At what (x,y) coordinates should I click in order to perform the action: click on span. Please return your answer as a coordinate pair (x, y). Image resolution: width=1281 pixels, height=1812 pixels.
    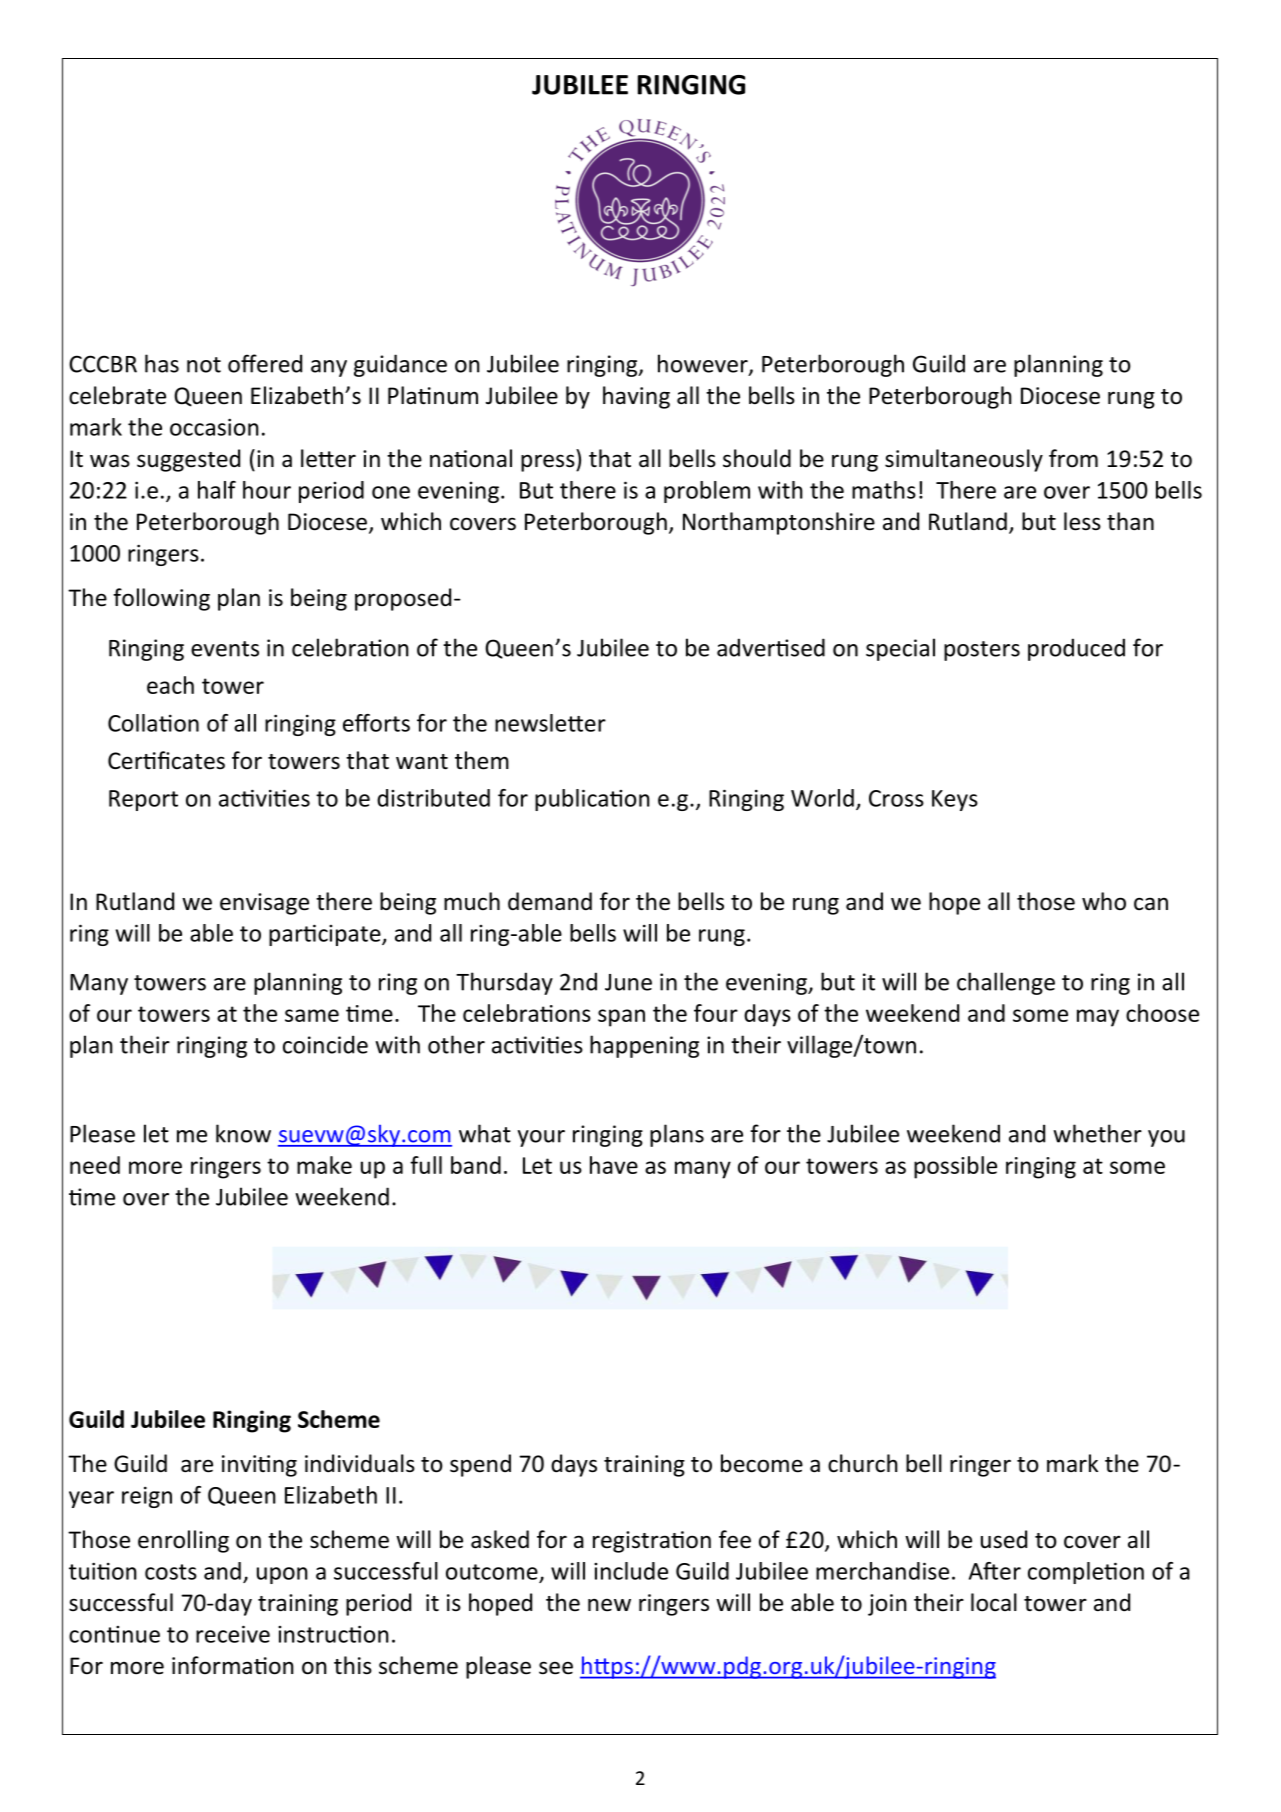
    Looking at the image, I should click on (621, 1018).
